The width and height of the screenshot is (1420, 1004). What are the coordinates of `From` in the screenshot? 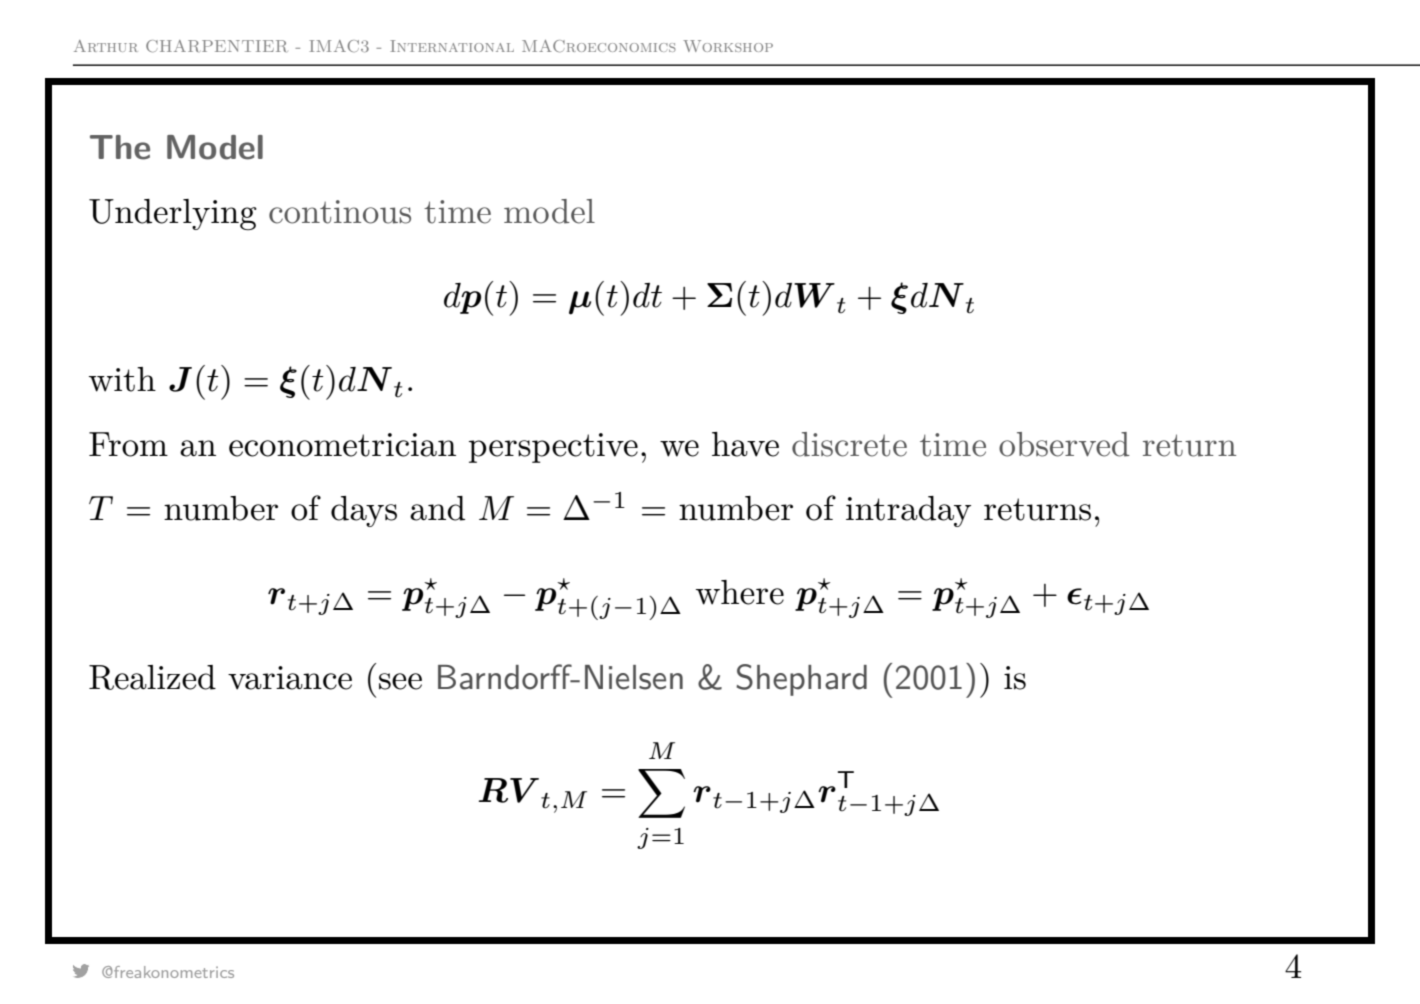 It's located at (128, 444).
